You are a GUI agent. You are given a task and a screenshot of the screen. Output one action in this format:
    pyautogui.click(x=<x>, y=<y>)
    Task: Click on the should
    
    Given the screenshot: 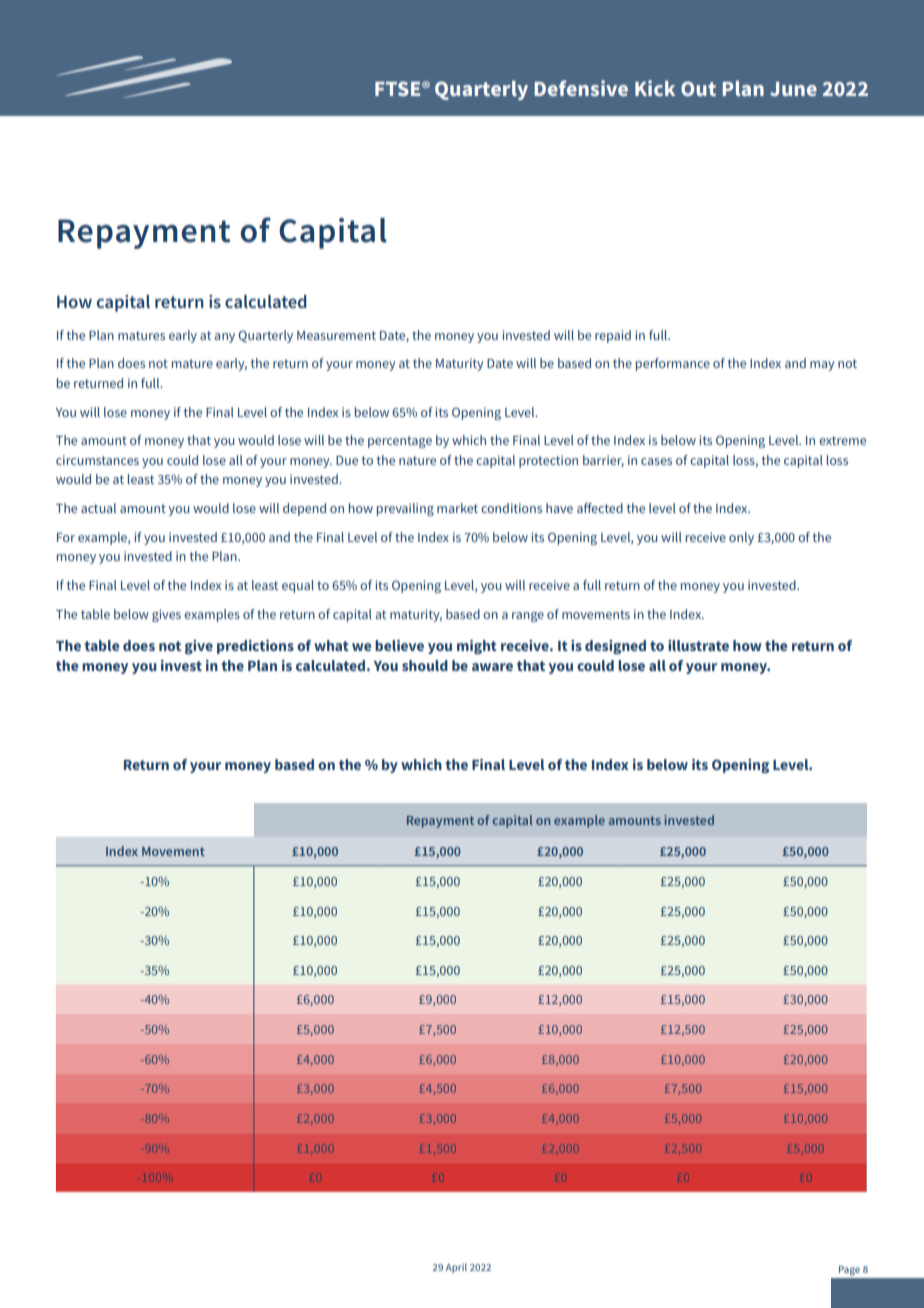 What is the action you would take?
    pyautogui.click(x=425, y=665)
